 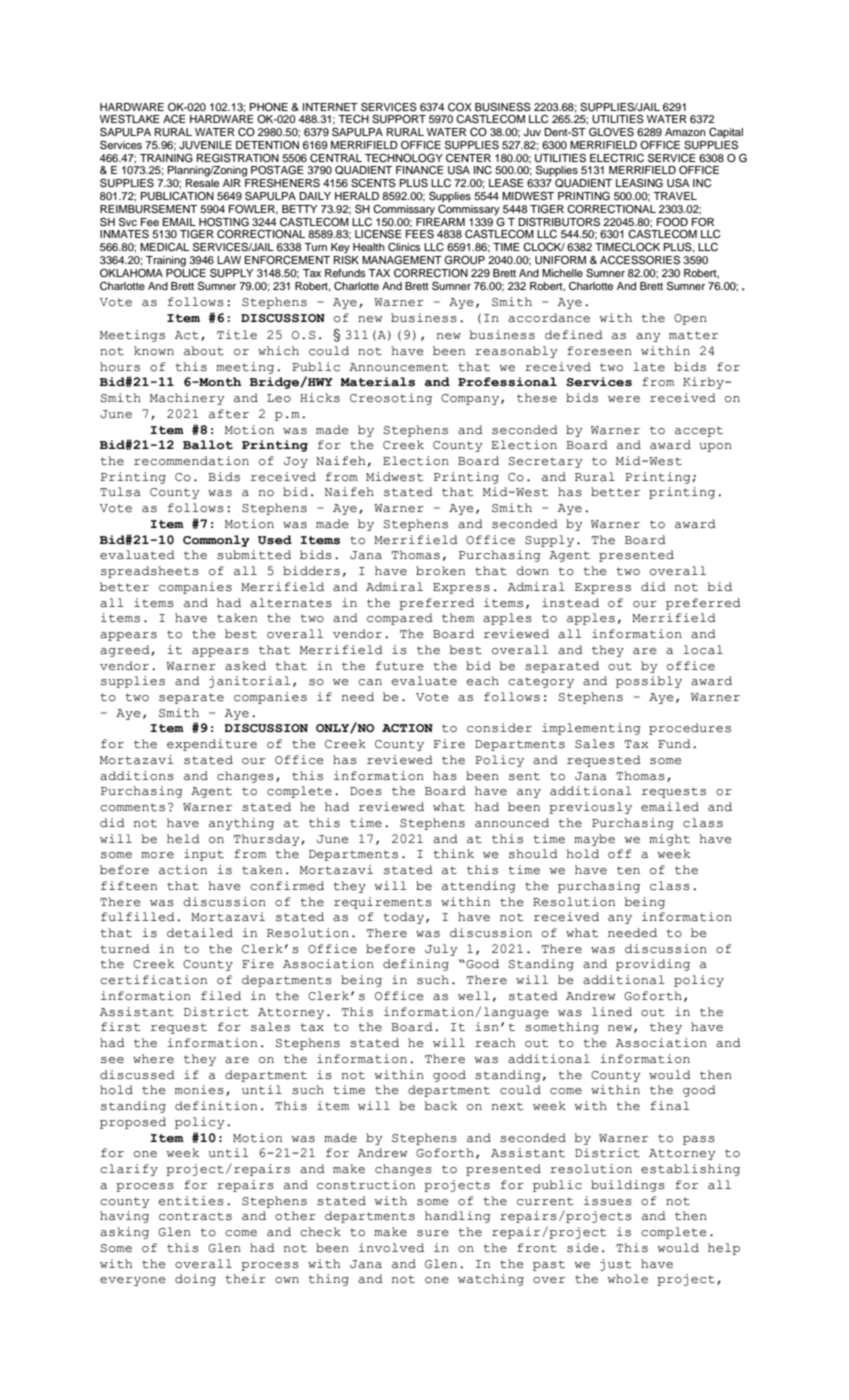 I want to click on recommendation, so click(x=191, y=461).
